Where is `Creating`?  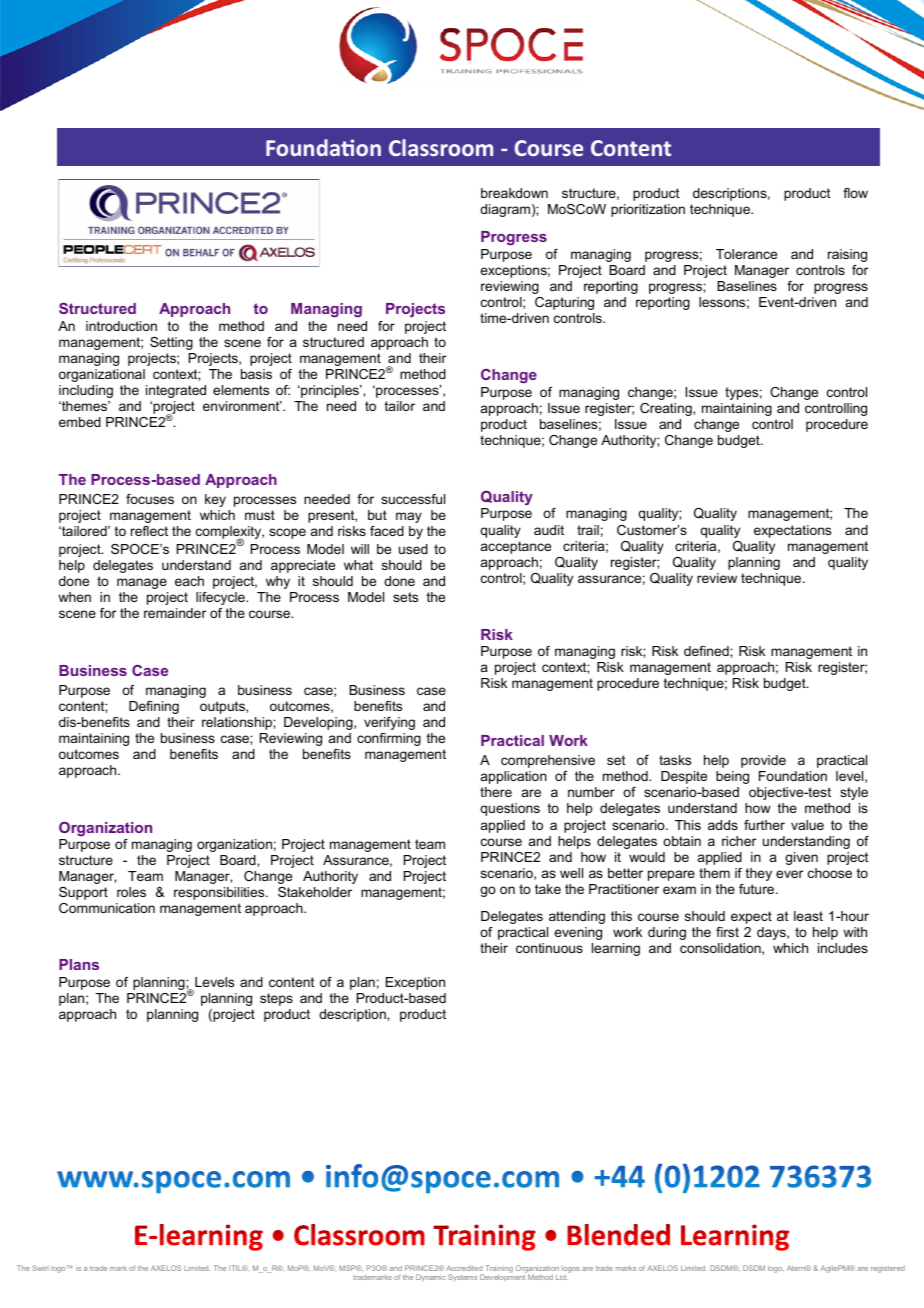 Creating is located at coordinates (667, 409).
